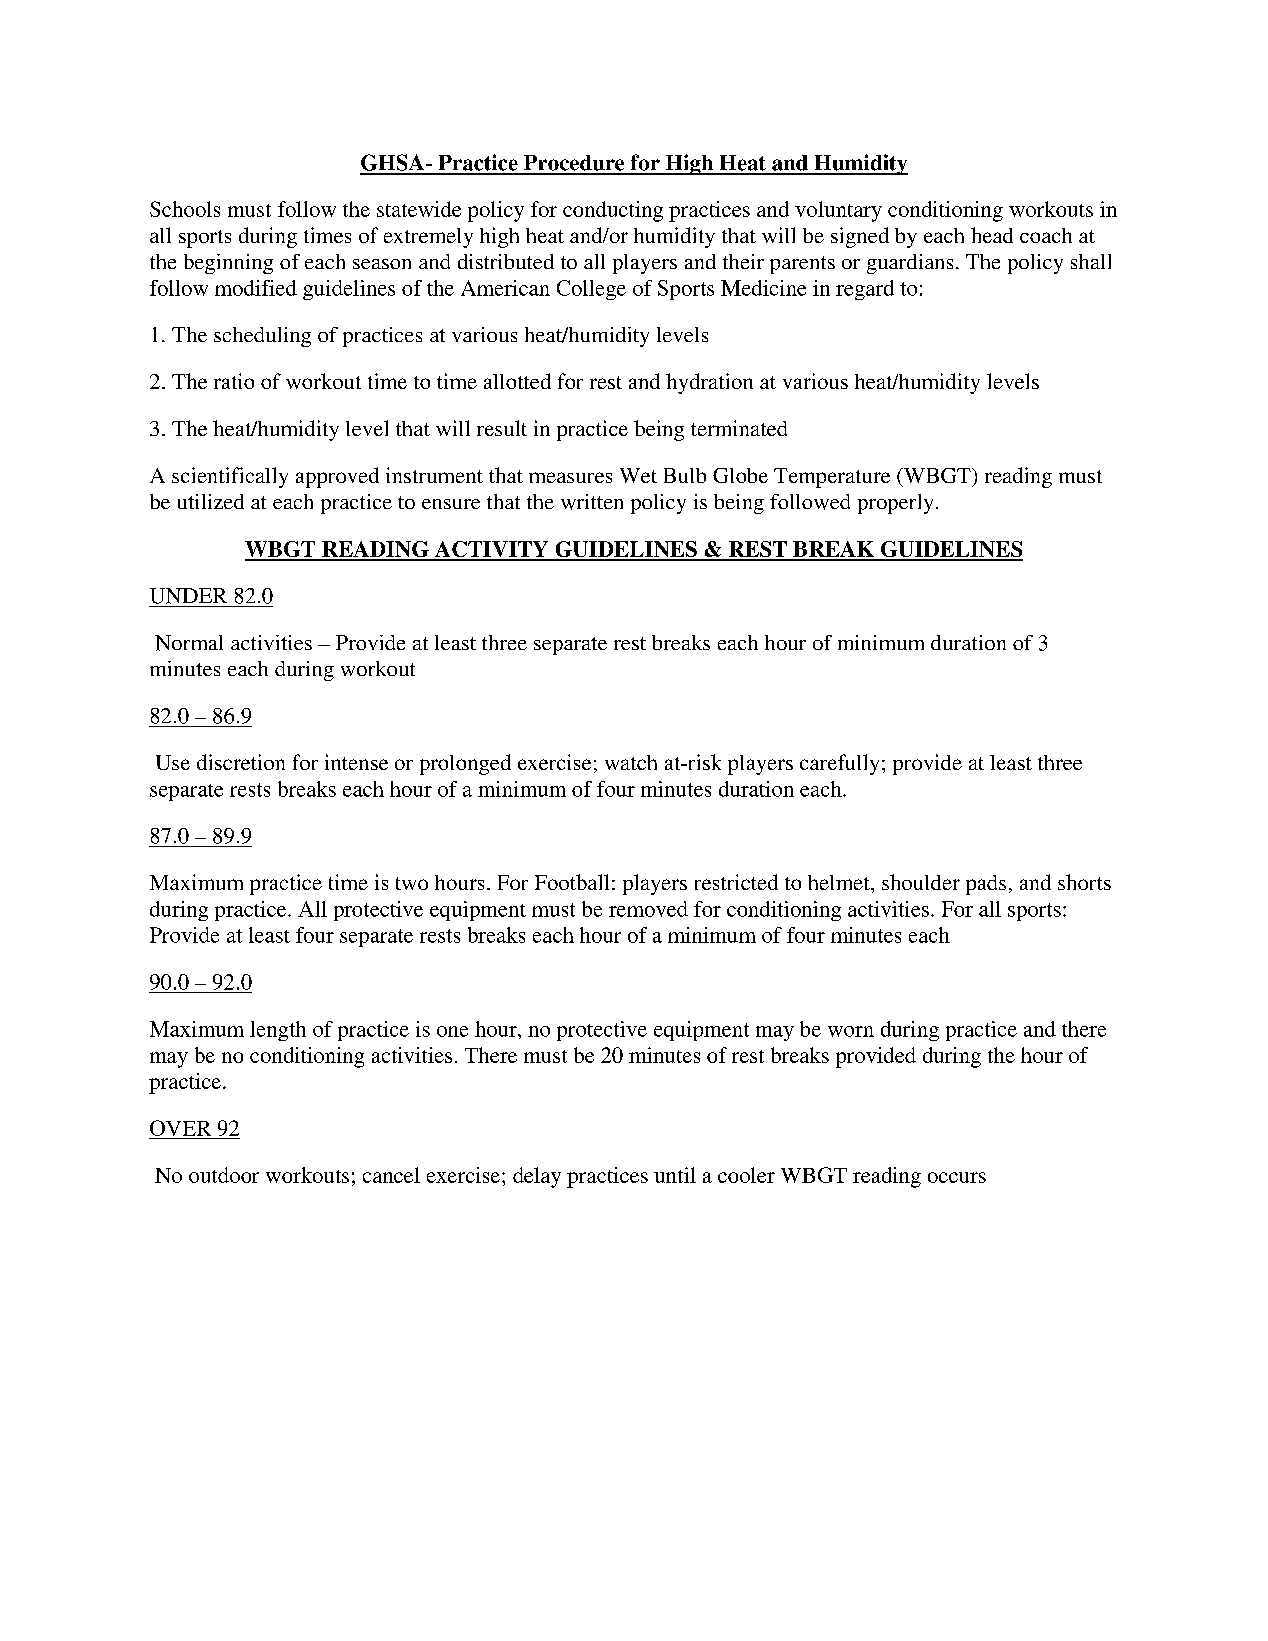 The image size is (1268, 1641). What do you see at coordinates (957, 1177) in the screenshot?
I see `occurs` at bounding box center [957, 1177].
